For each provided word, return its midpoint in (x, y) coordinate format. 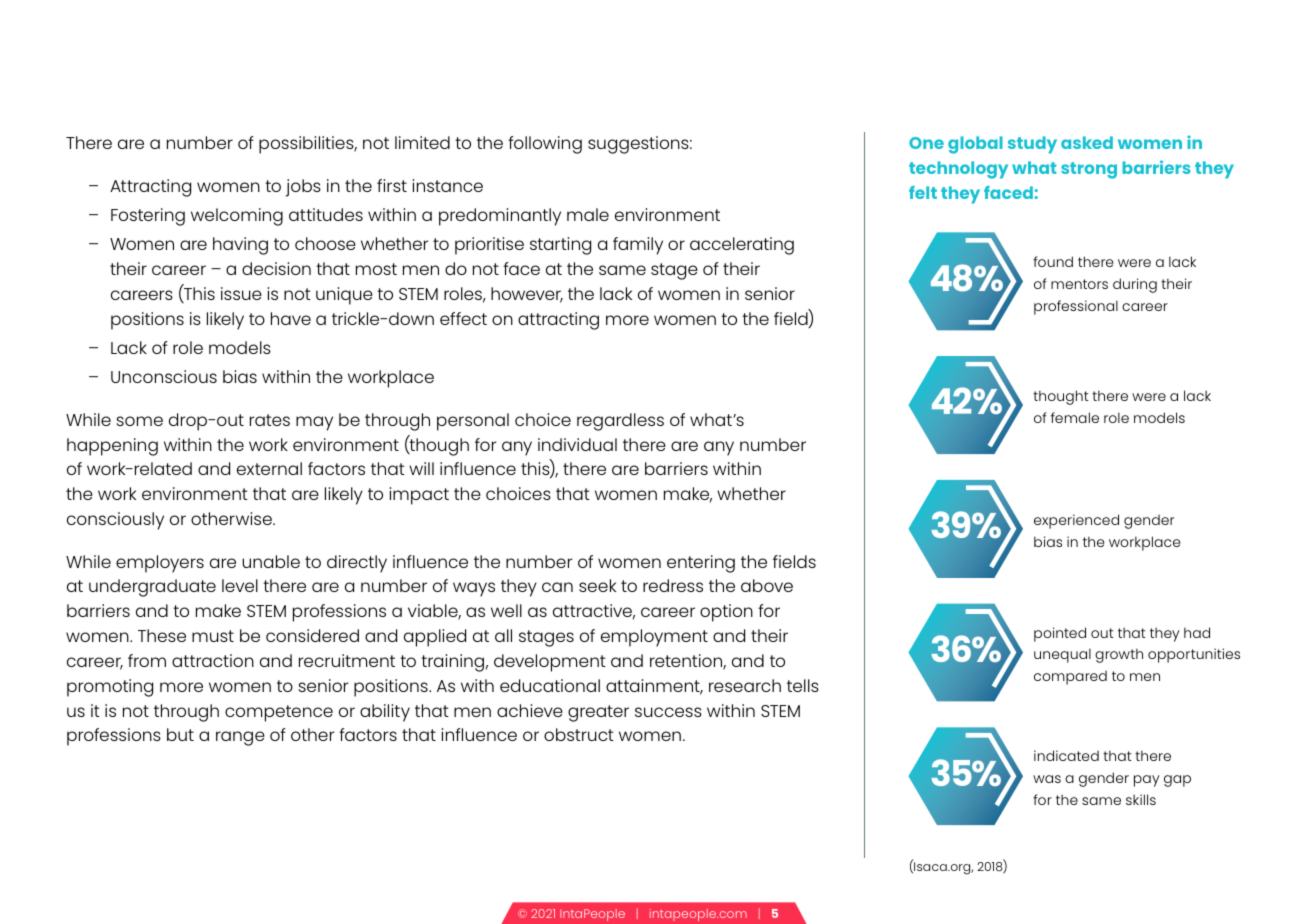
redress (673, 585)
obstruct (579, 734)
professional (1076, 307)
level (240, 585)
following (545, 145)
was (1047, 779)
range (240, 738)
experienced (1076, 521)
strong (1089, 170)
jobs (303, 188)
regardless (620, 422)
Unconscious (164, 376)
